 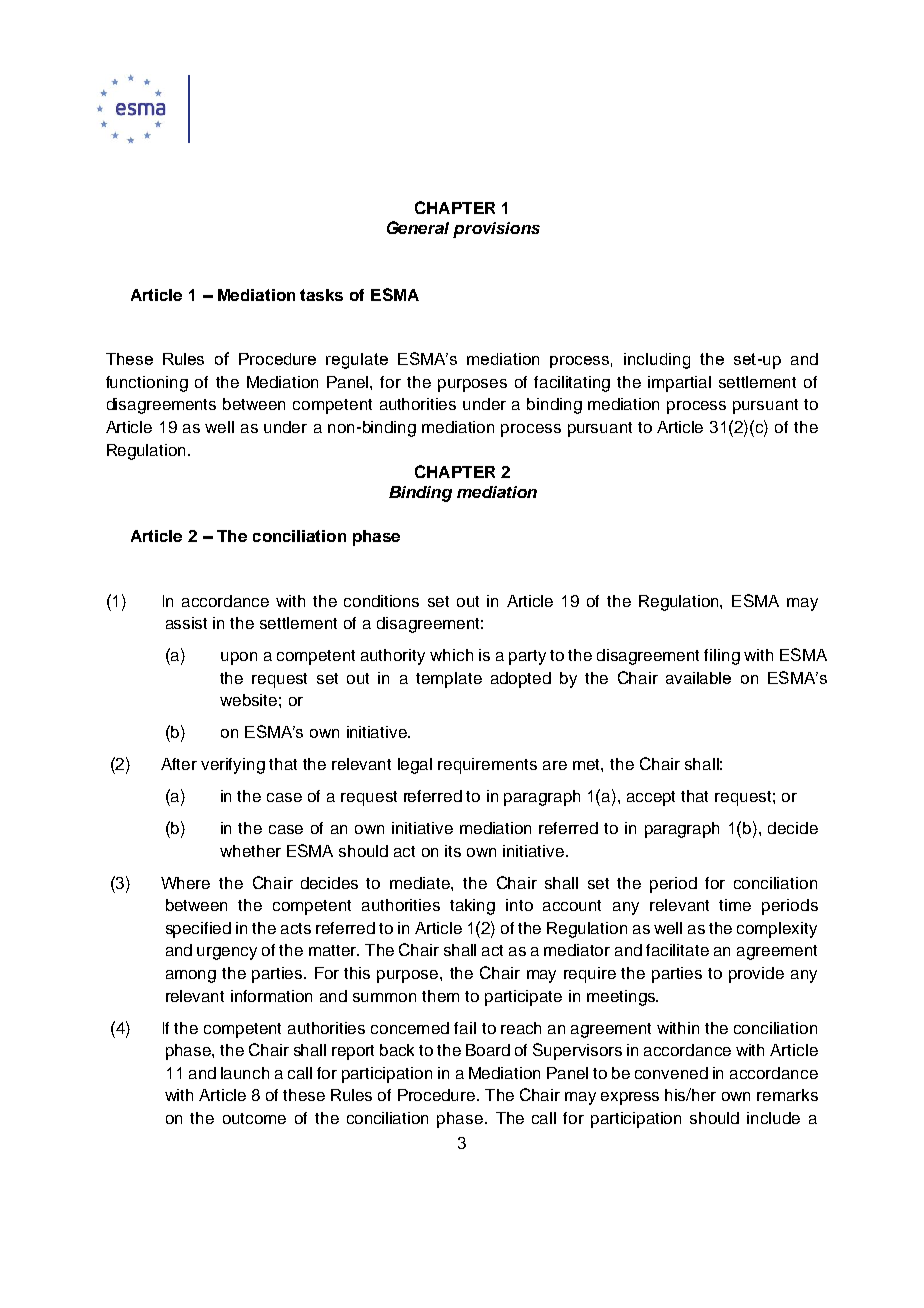 What do you see at coordinates (488, 1050) in the screenshot?
I see `Board` at bounding box center [488, 1050].
